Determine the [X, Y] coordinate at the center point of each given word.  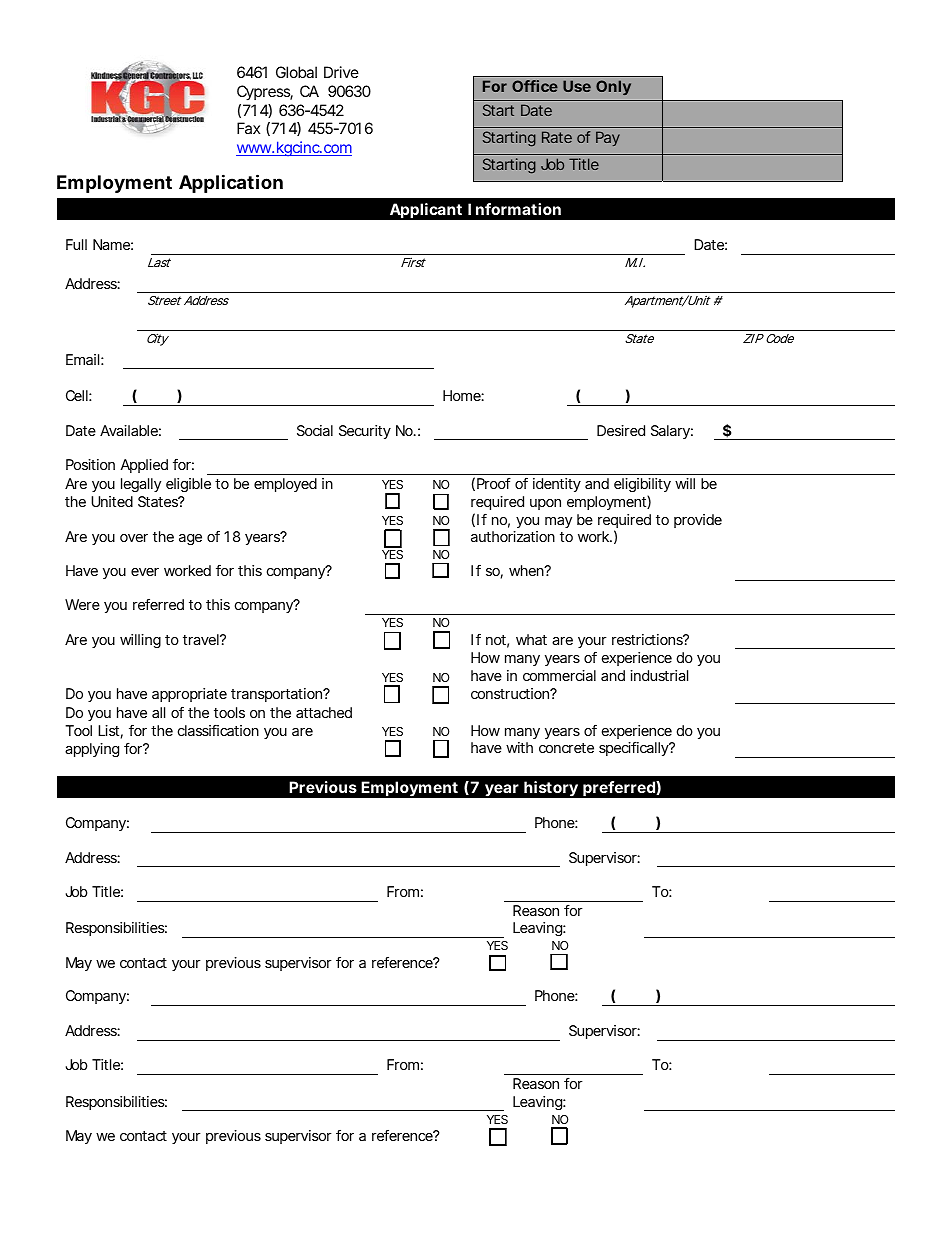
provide [698, 521]
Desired [621, 430]
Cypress [265, 93]
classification [218, 730]
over [134, 538]
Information [514, 209]
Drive [341, 72]
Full [76, 244]
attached [324, 712]
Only [613, 87]
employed [285, 485]
